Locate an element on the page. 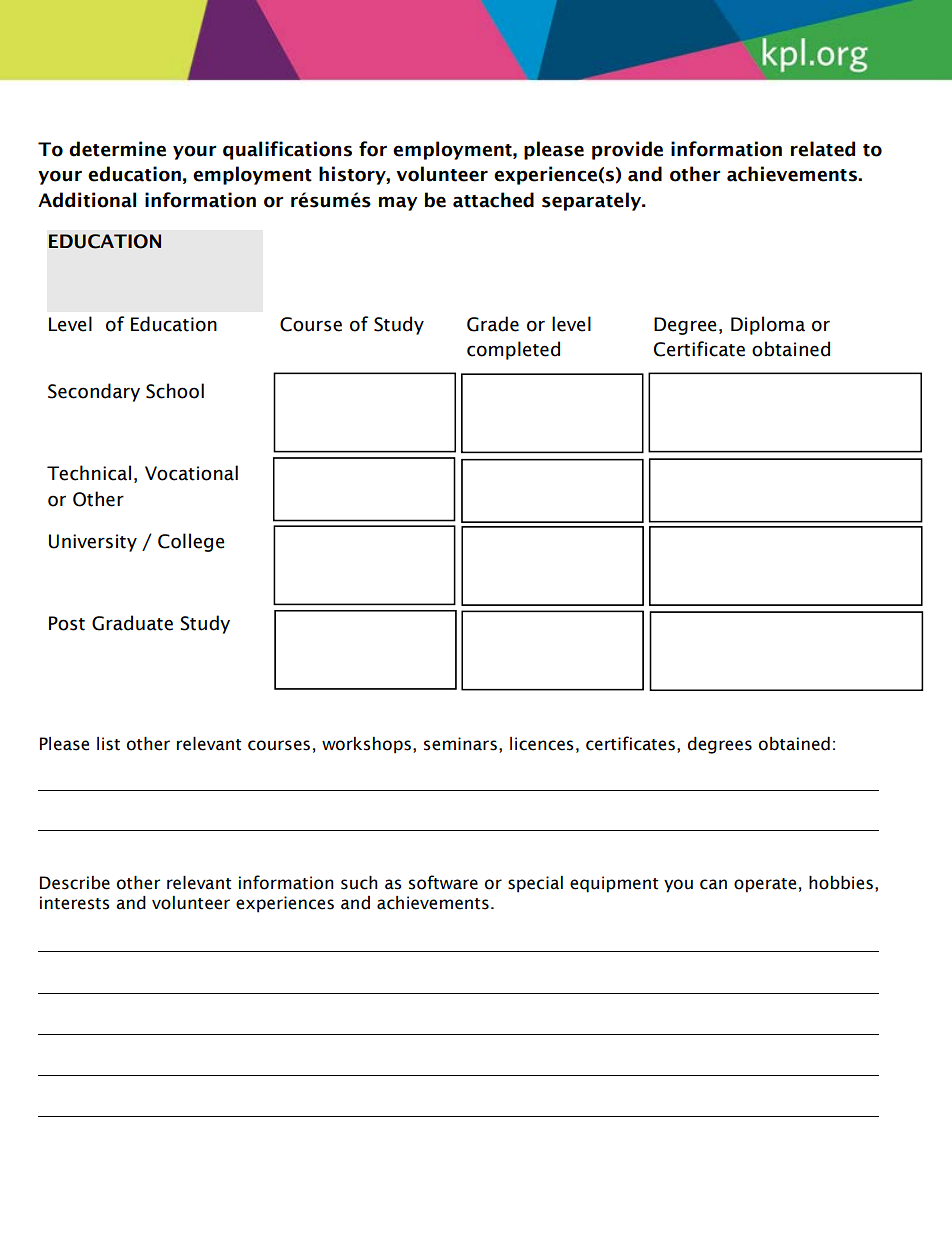 The width and height of the page is (952, 1233). list is located at coordinates (108, 744).
